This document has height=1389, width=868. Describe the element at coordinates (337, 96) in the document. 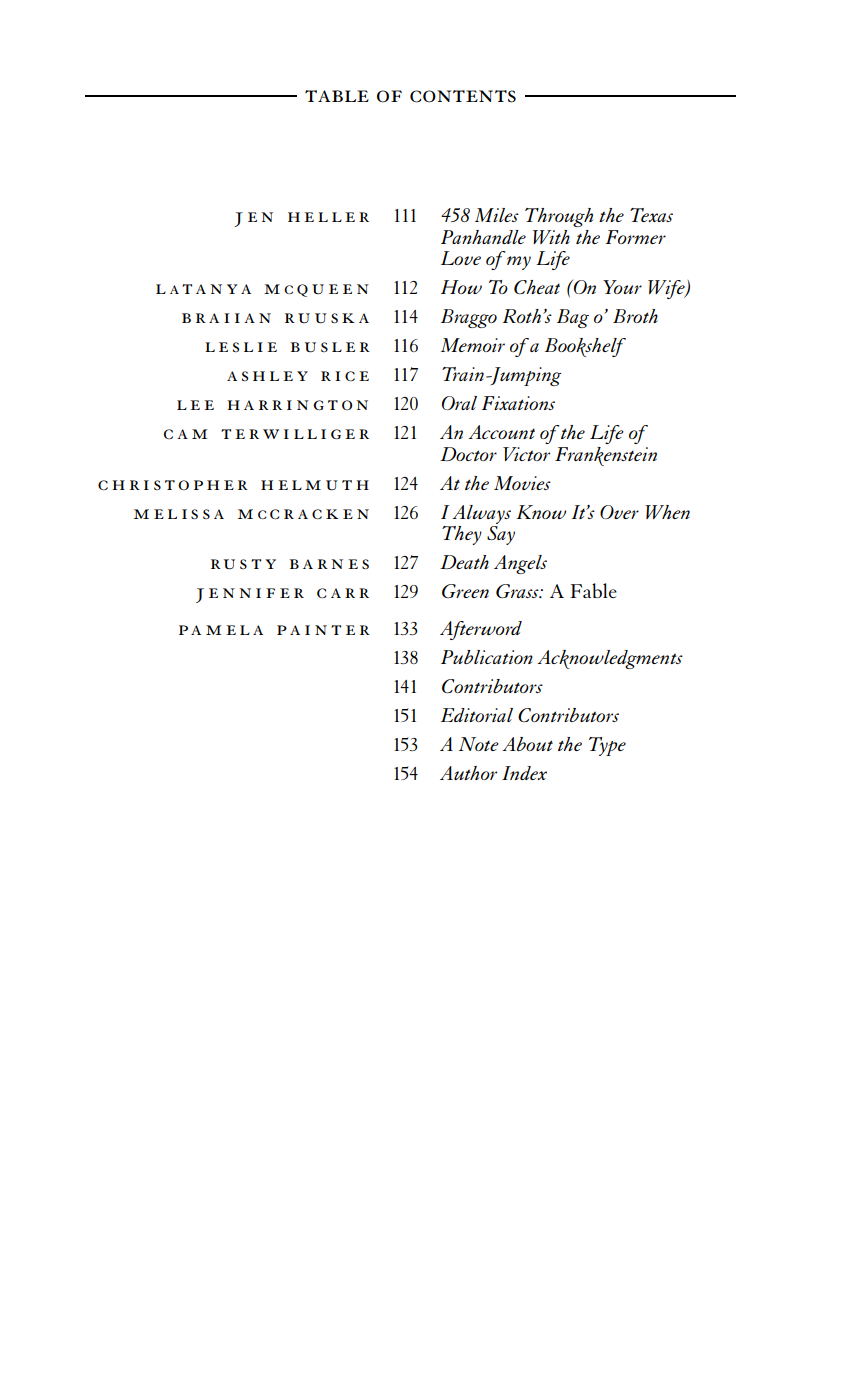

I see `table` at that location.
